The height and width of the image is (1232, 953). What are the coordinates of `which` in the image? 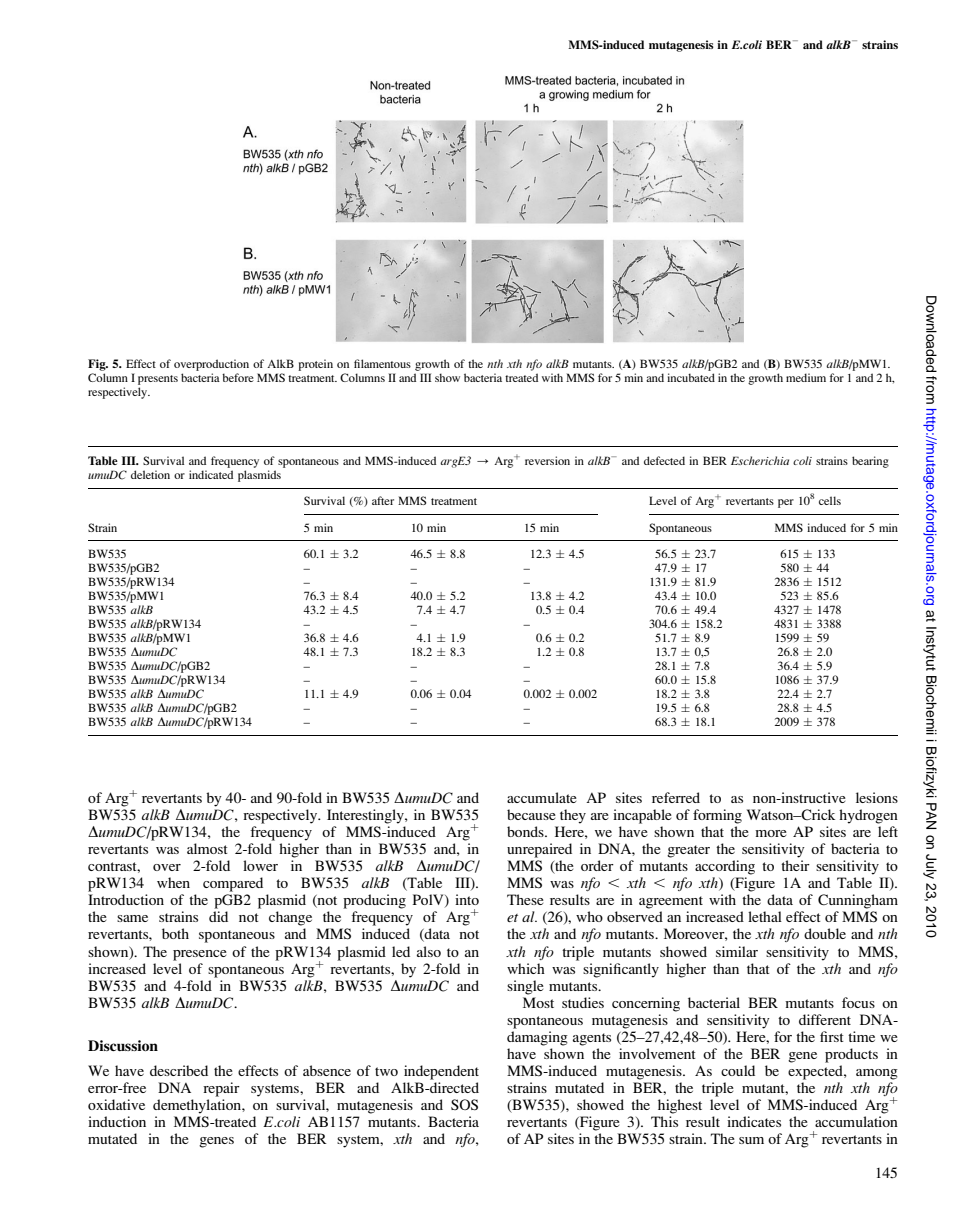 It's located at (526, 968).
